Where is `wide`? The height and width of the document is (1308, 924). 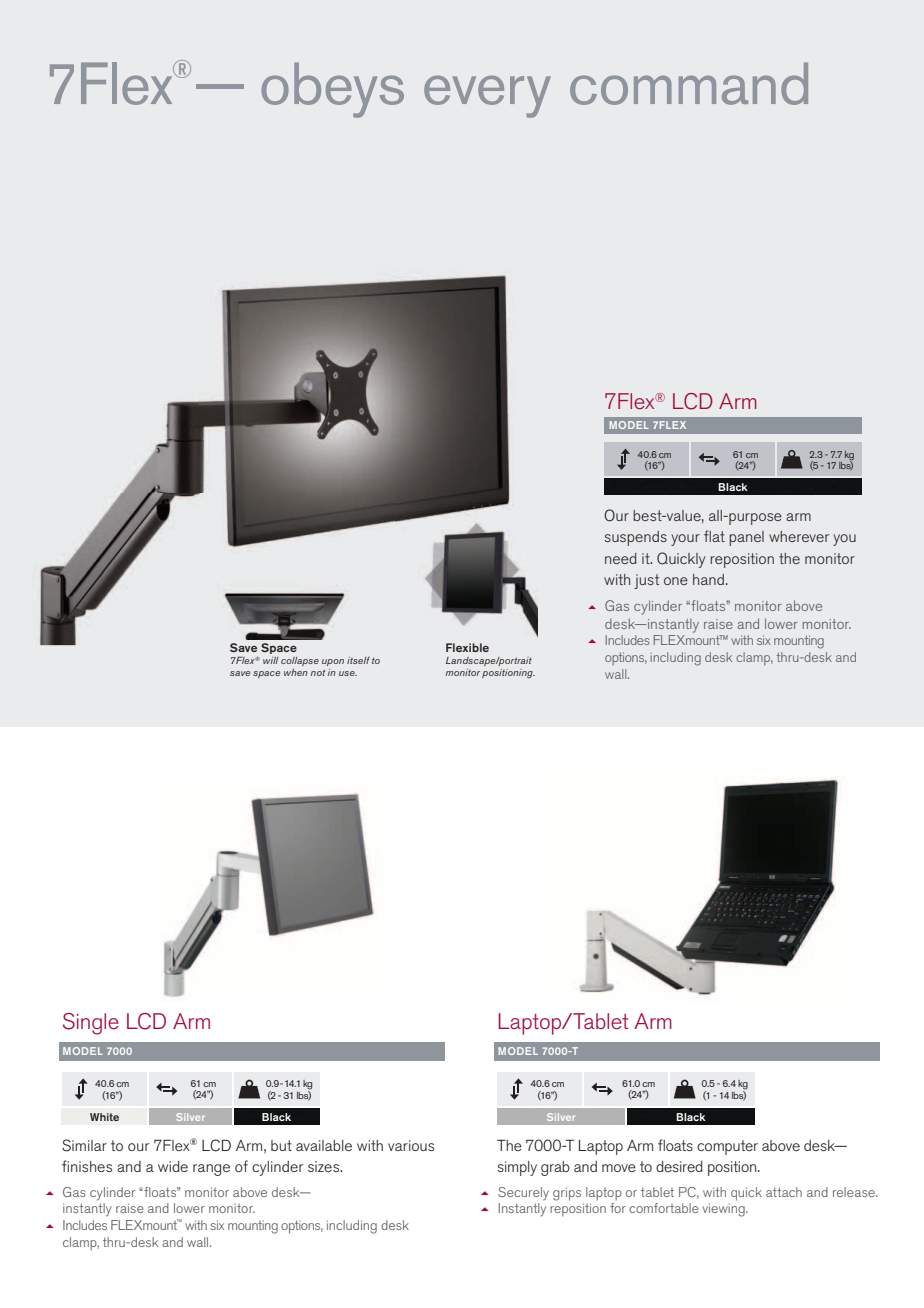
wide is located at coordinates (173, 1166).
